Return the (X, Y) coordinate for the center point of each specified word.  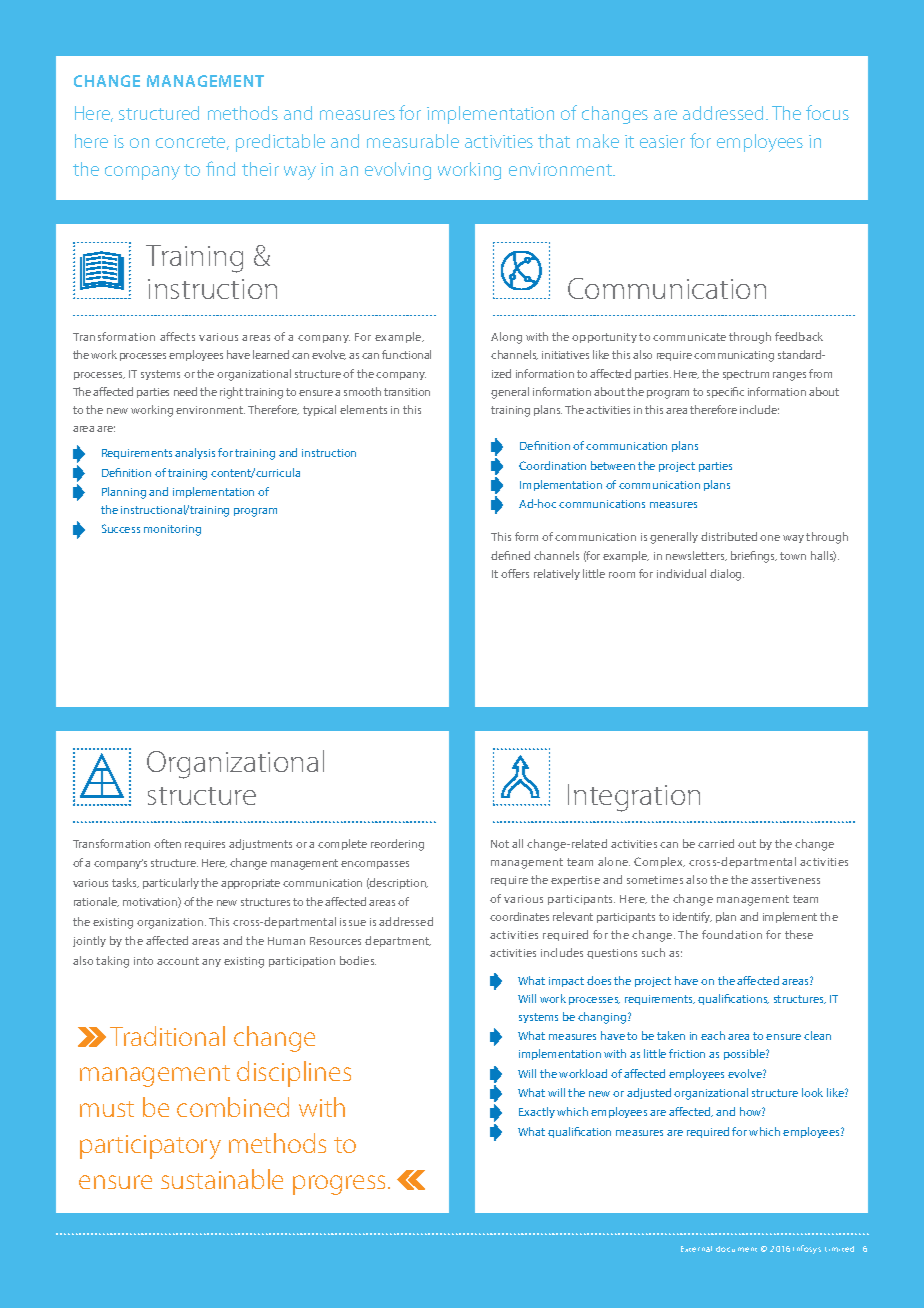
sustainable (222, 1179)
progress (339, 1185)
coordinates (519, 916)
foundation (732, 934)
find (220, 168)
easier (662, 141)
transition (407, 392)
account (178, 961)
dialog (727, 575)
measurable (413, 141)
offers (515, 573)
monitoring (172, 530)
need (185, 391)
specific (725, 392)
